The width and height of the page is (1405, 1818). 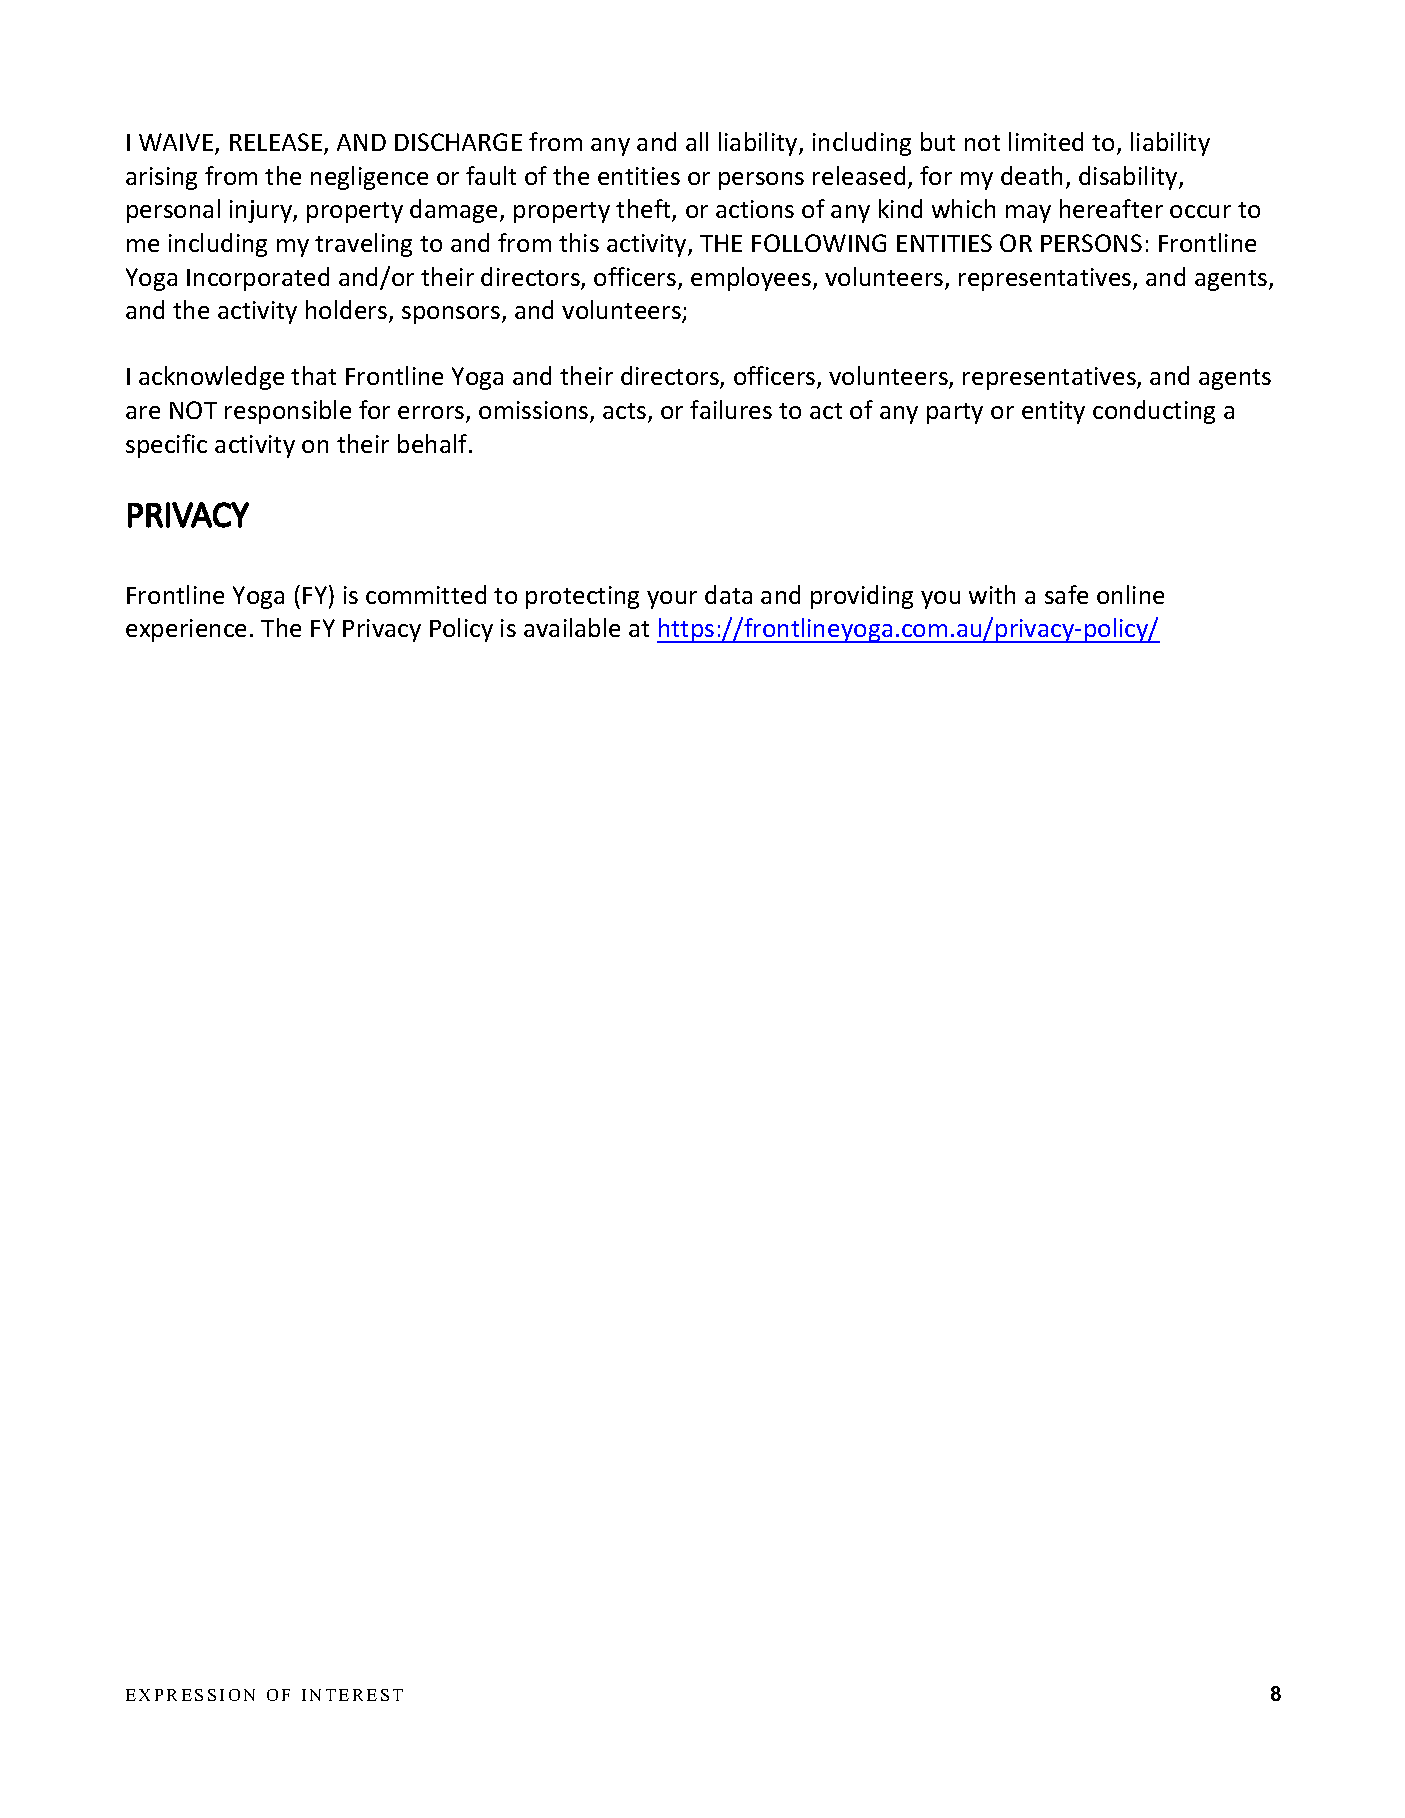 I want to click on death, so click(x=1031, y=175).
